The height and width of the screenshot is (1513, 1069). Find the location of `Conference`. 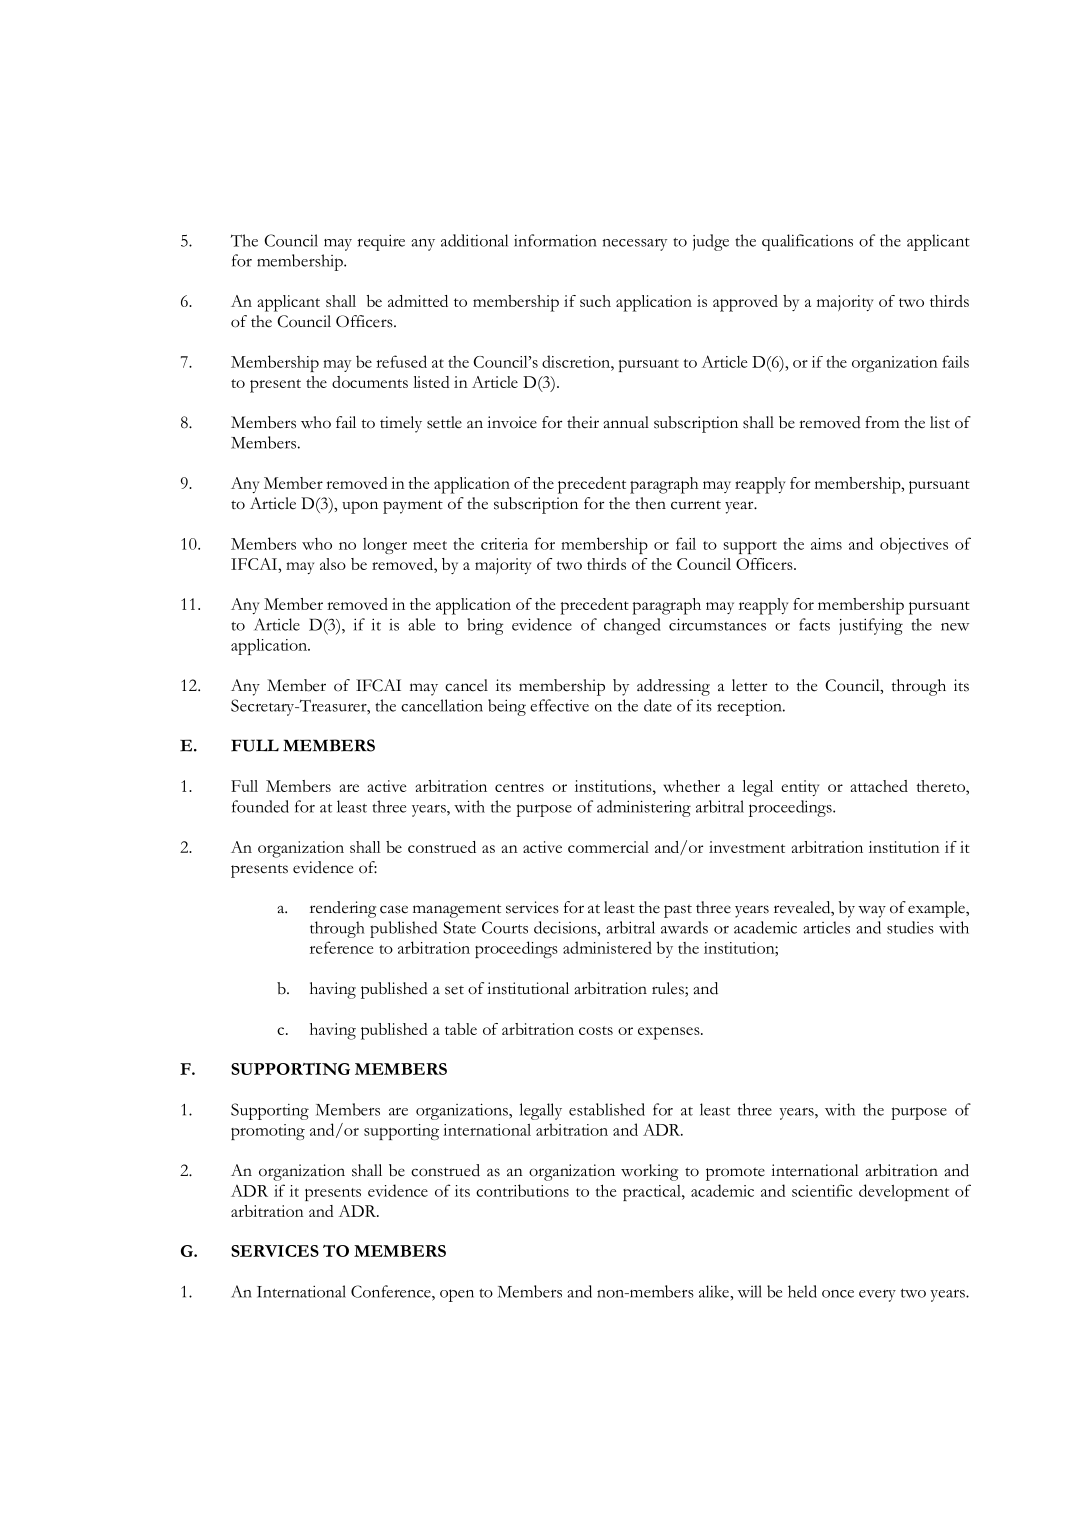

Conference is located at coordinates (392, 1291).
